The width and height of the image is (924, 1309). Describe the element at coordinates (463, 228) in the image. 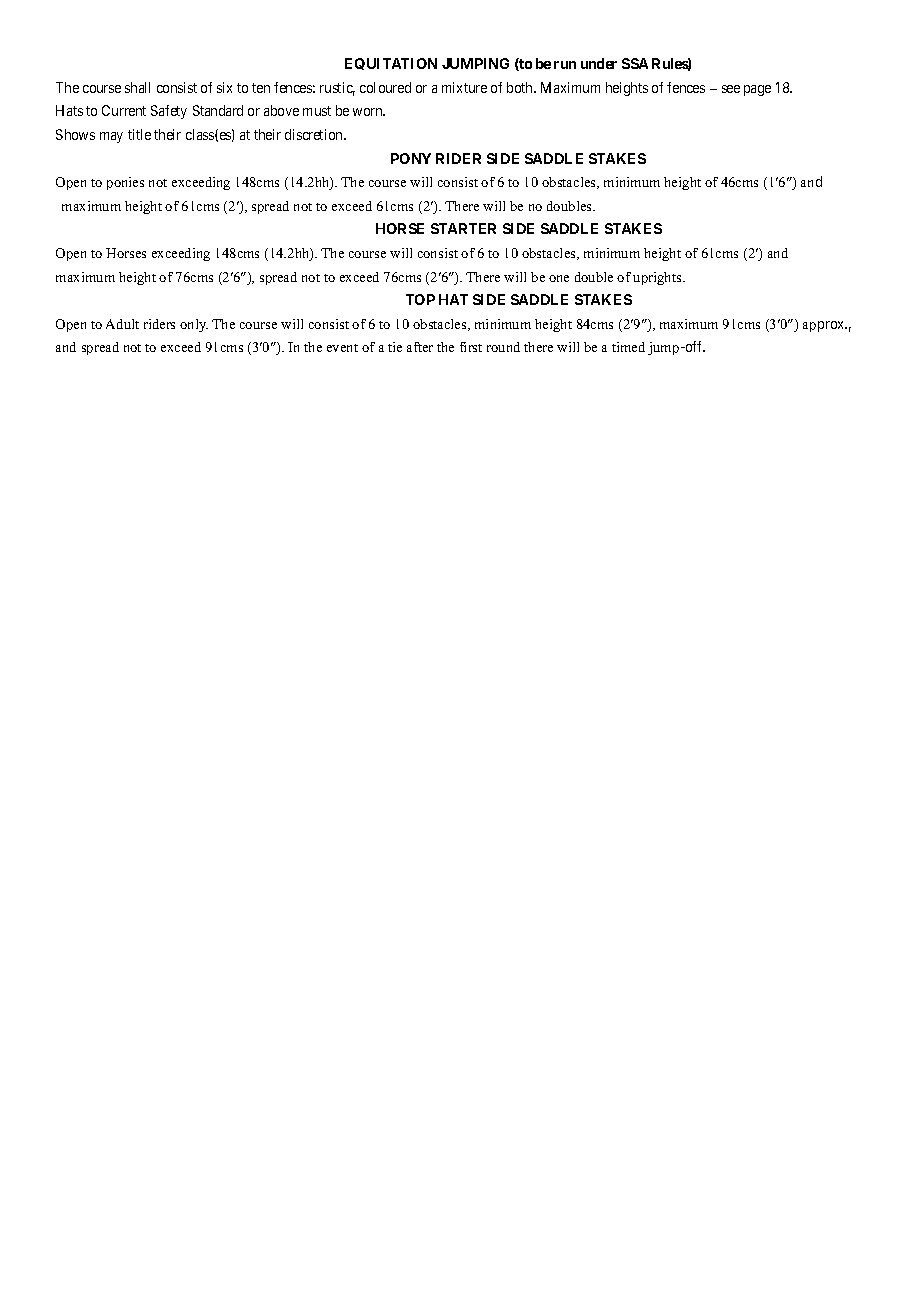

I see `STARTER` at that location.
